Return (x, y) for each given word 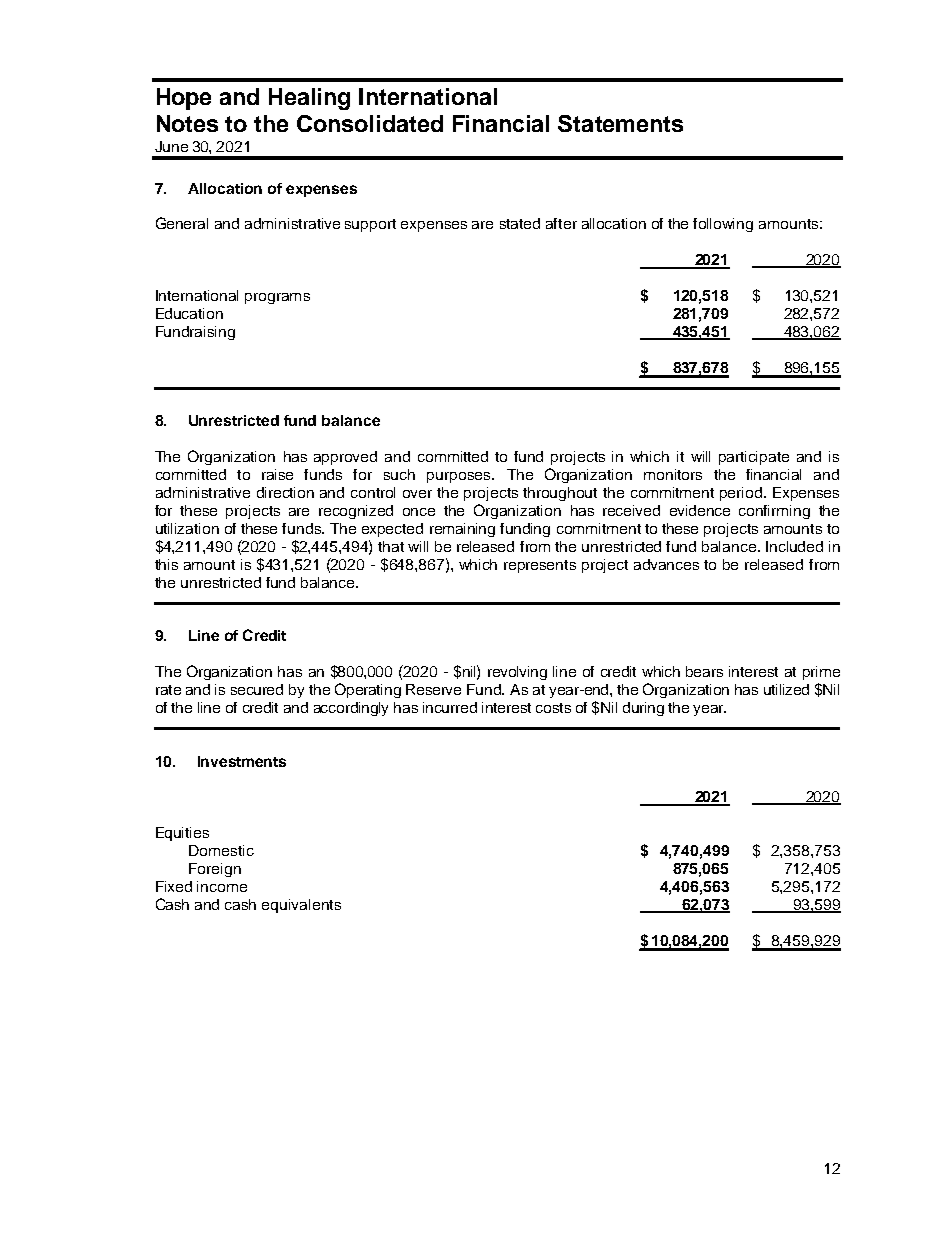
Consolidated (370, 123)
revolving (517, 673)
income (222, 886)
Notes (187, 123)
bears (704, 671)
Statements (620, 123)
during (643, 709)
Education (189, 313)
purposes (460, 477)
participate (754, 458)
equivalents (301, 906)
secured (257, 689)
